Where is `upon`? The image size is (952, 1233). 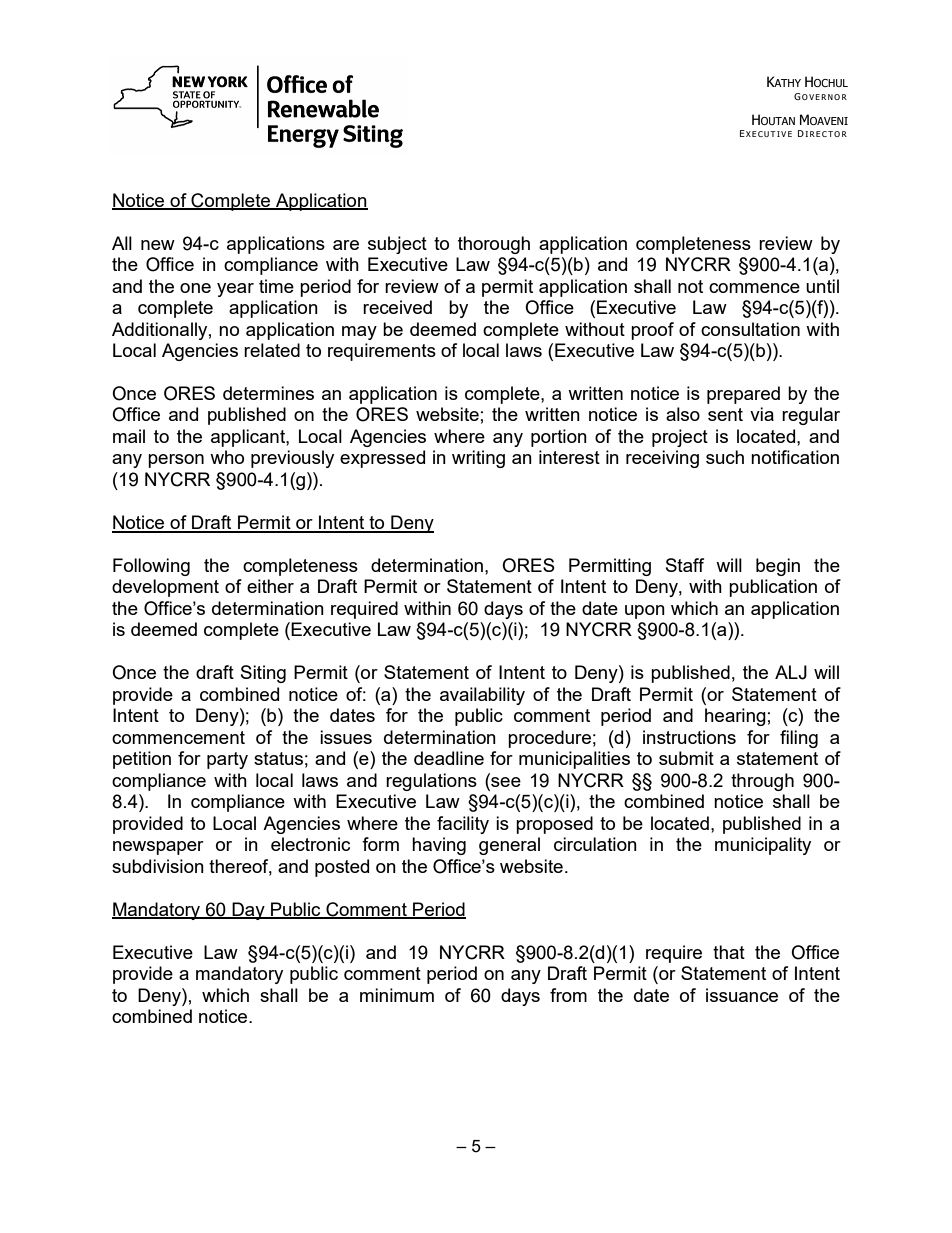 upon is located at coordinates (645, 612).
